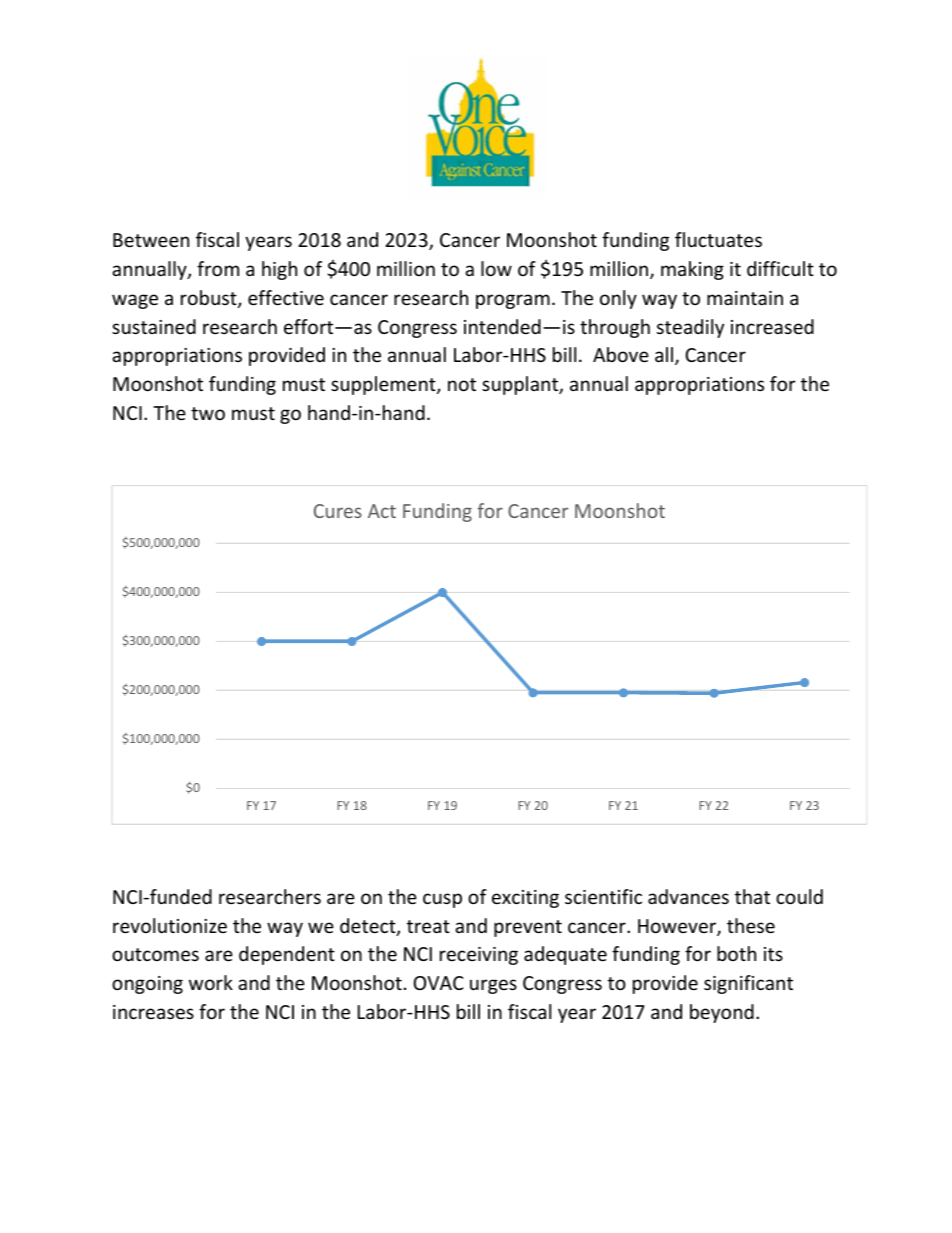  I want to click on from, so click(218, 268).
